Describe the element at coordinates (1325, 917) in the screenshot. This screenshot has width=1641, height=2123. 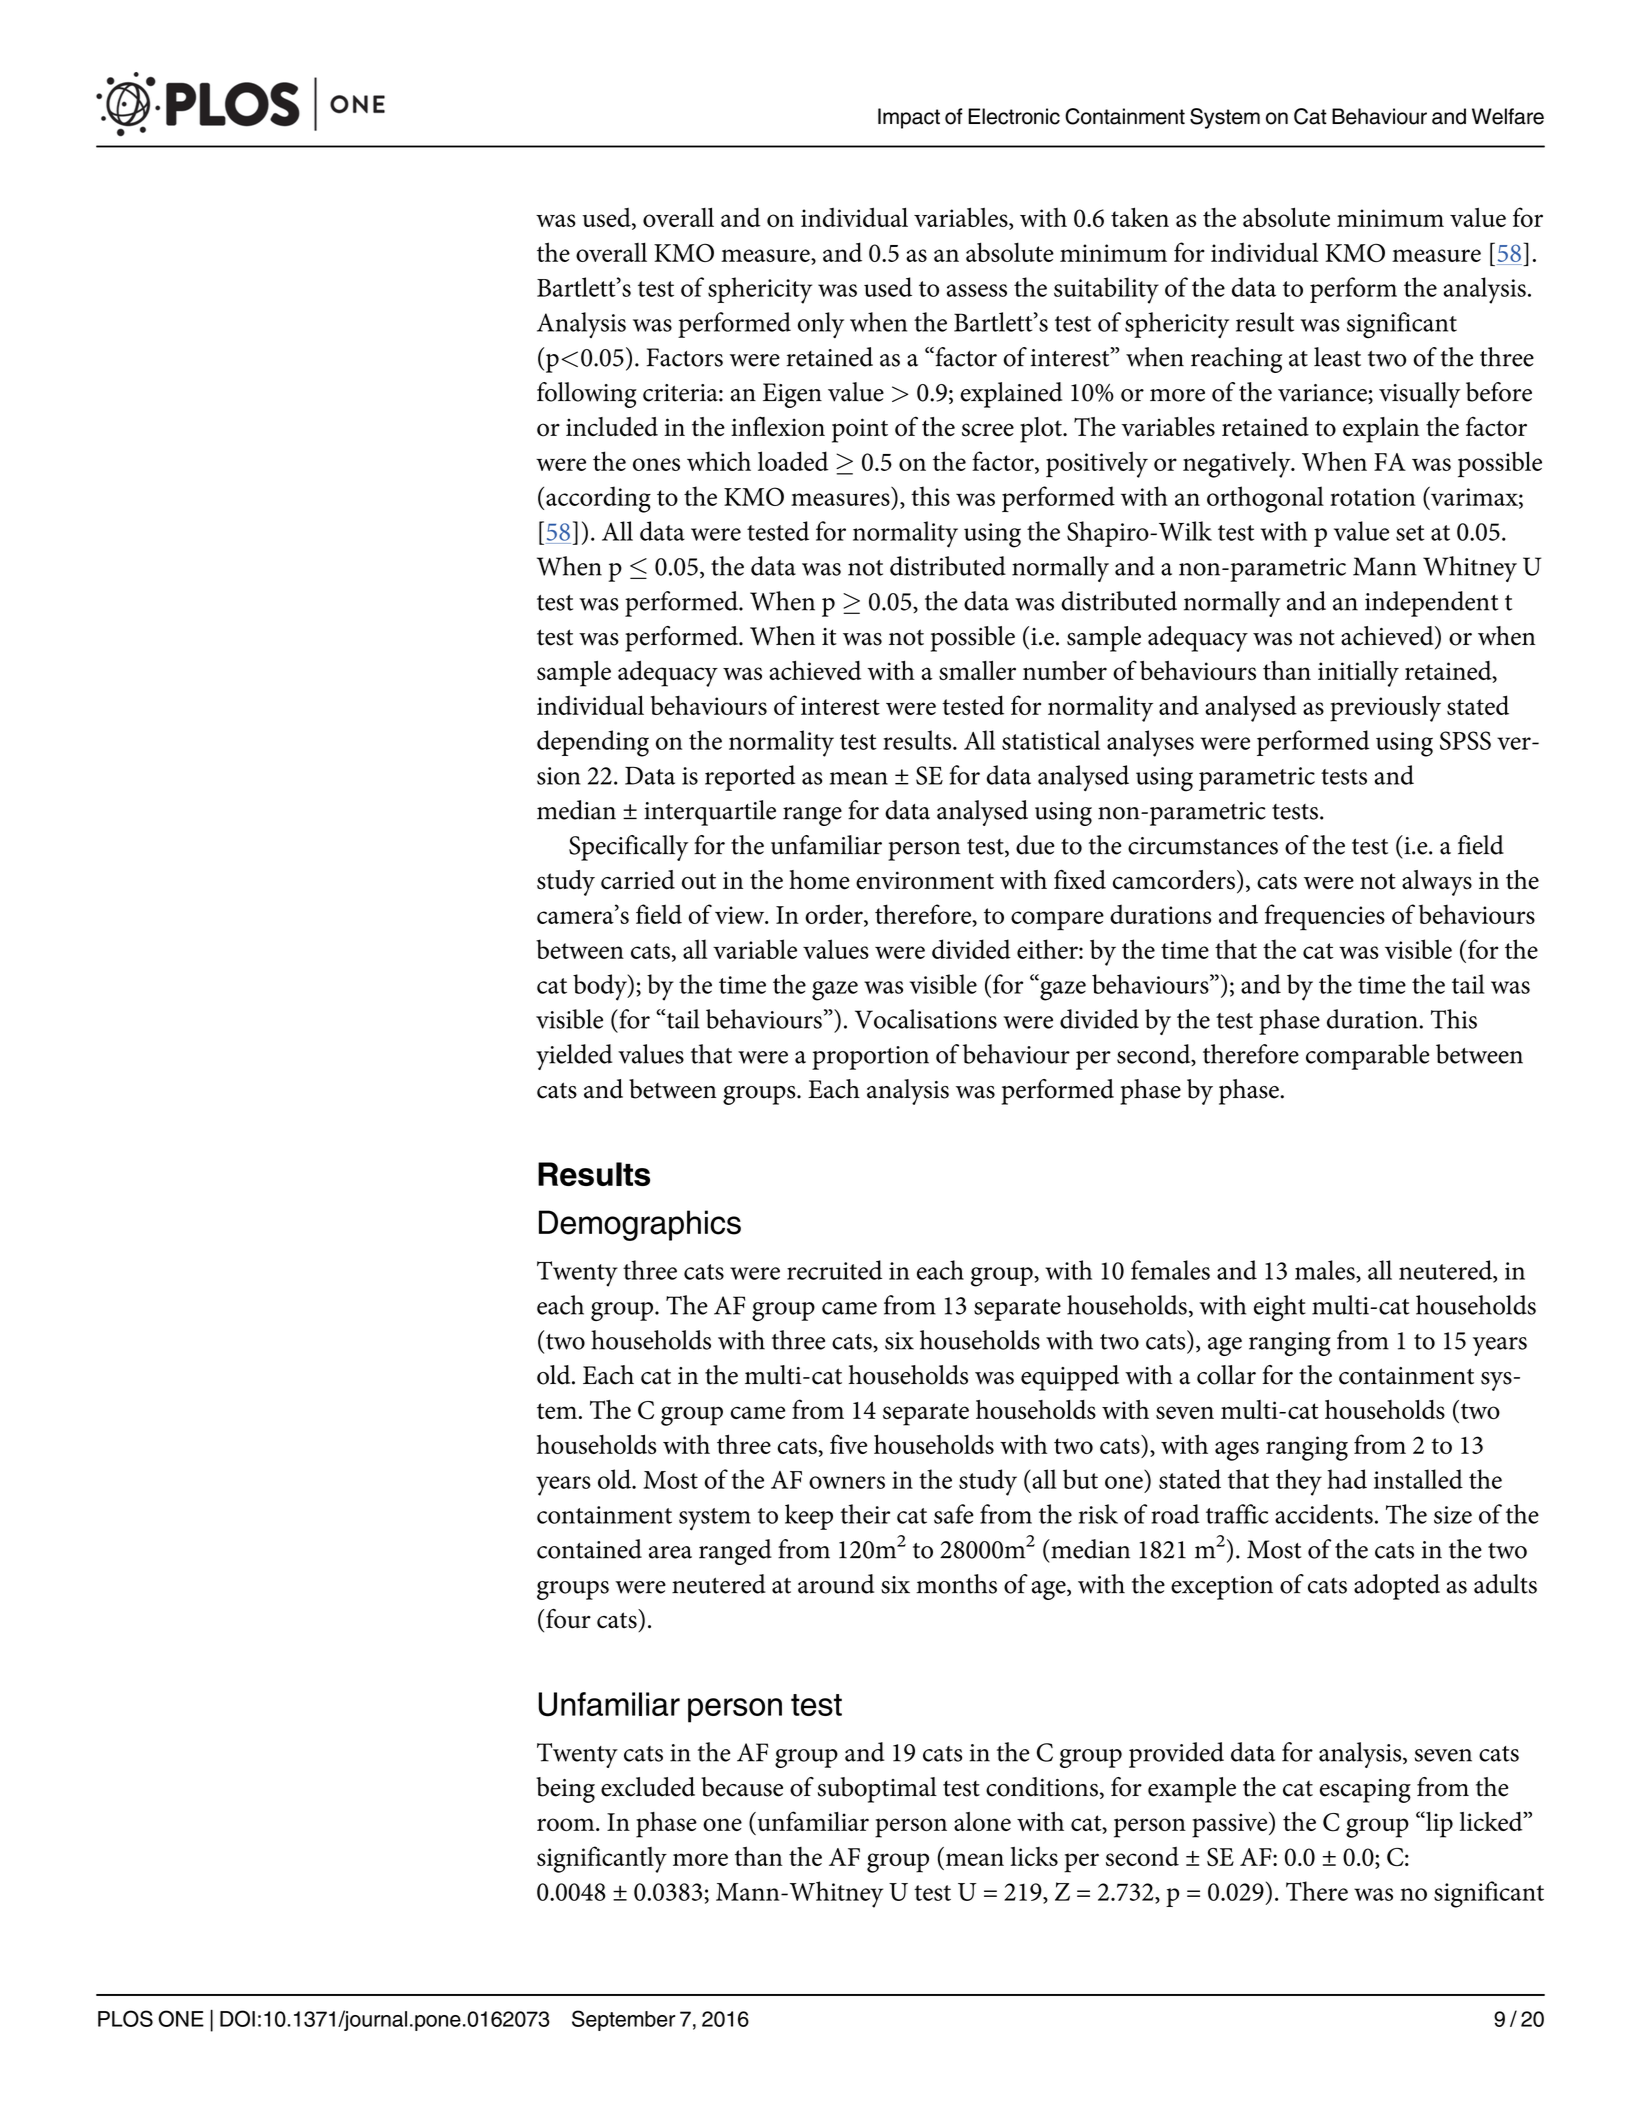
I see `frequencies` at that location.
